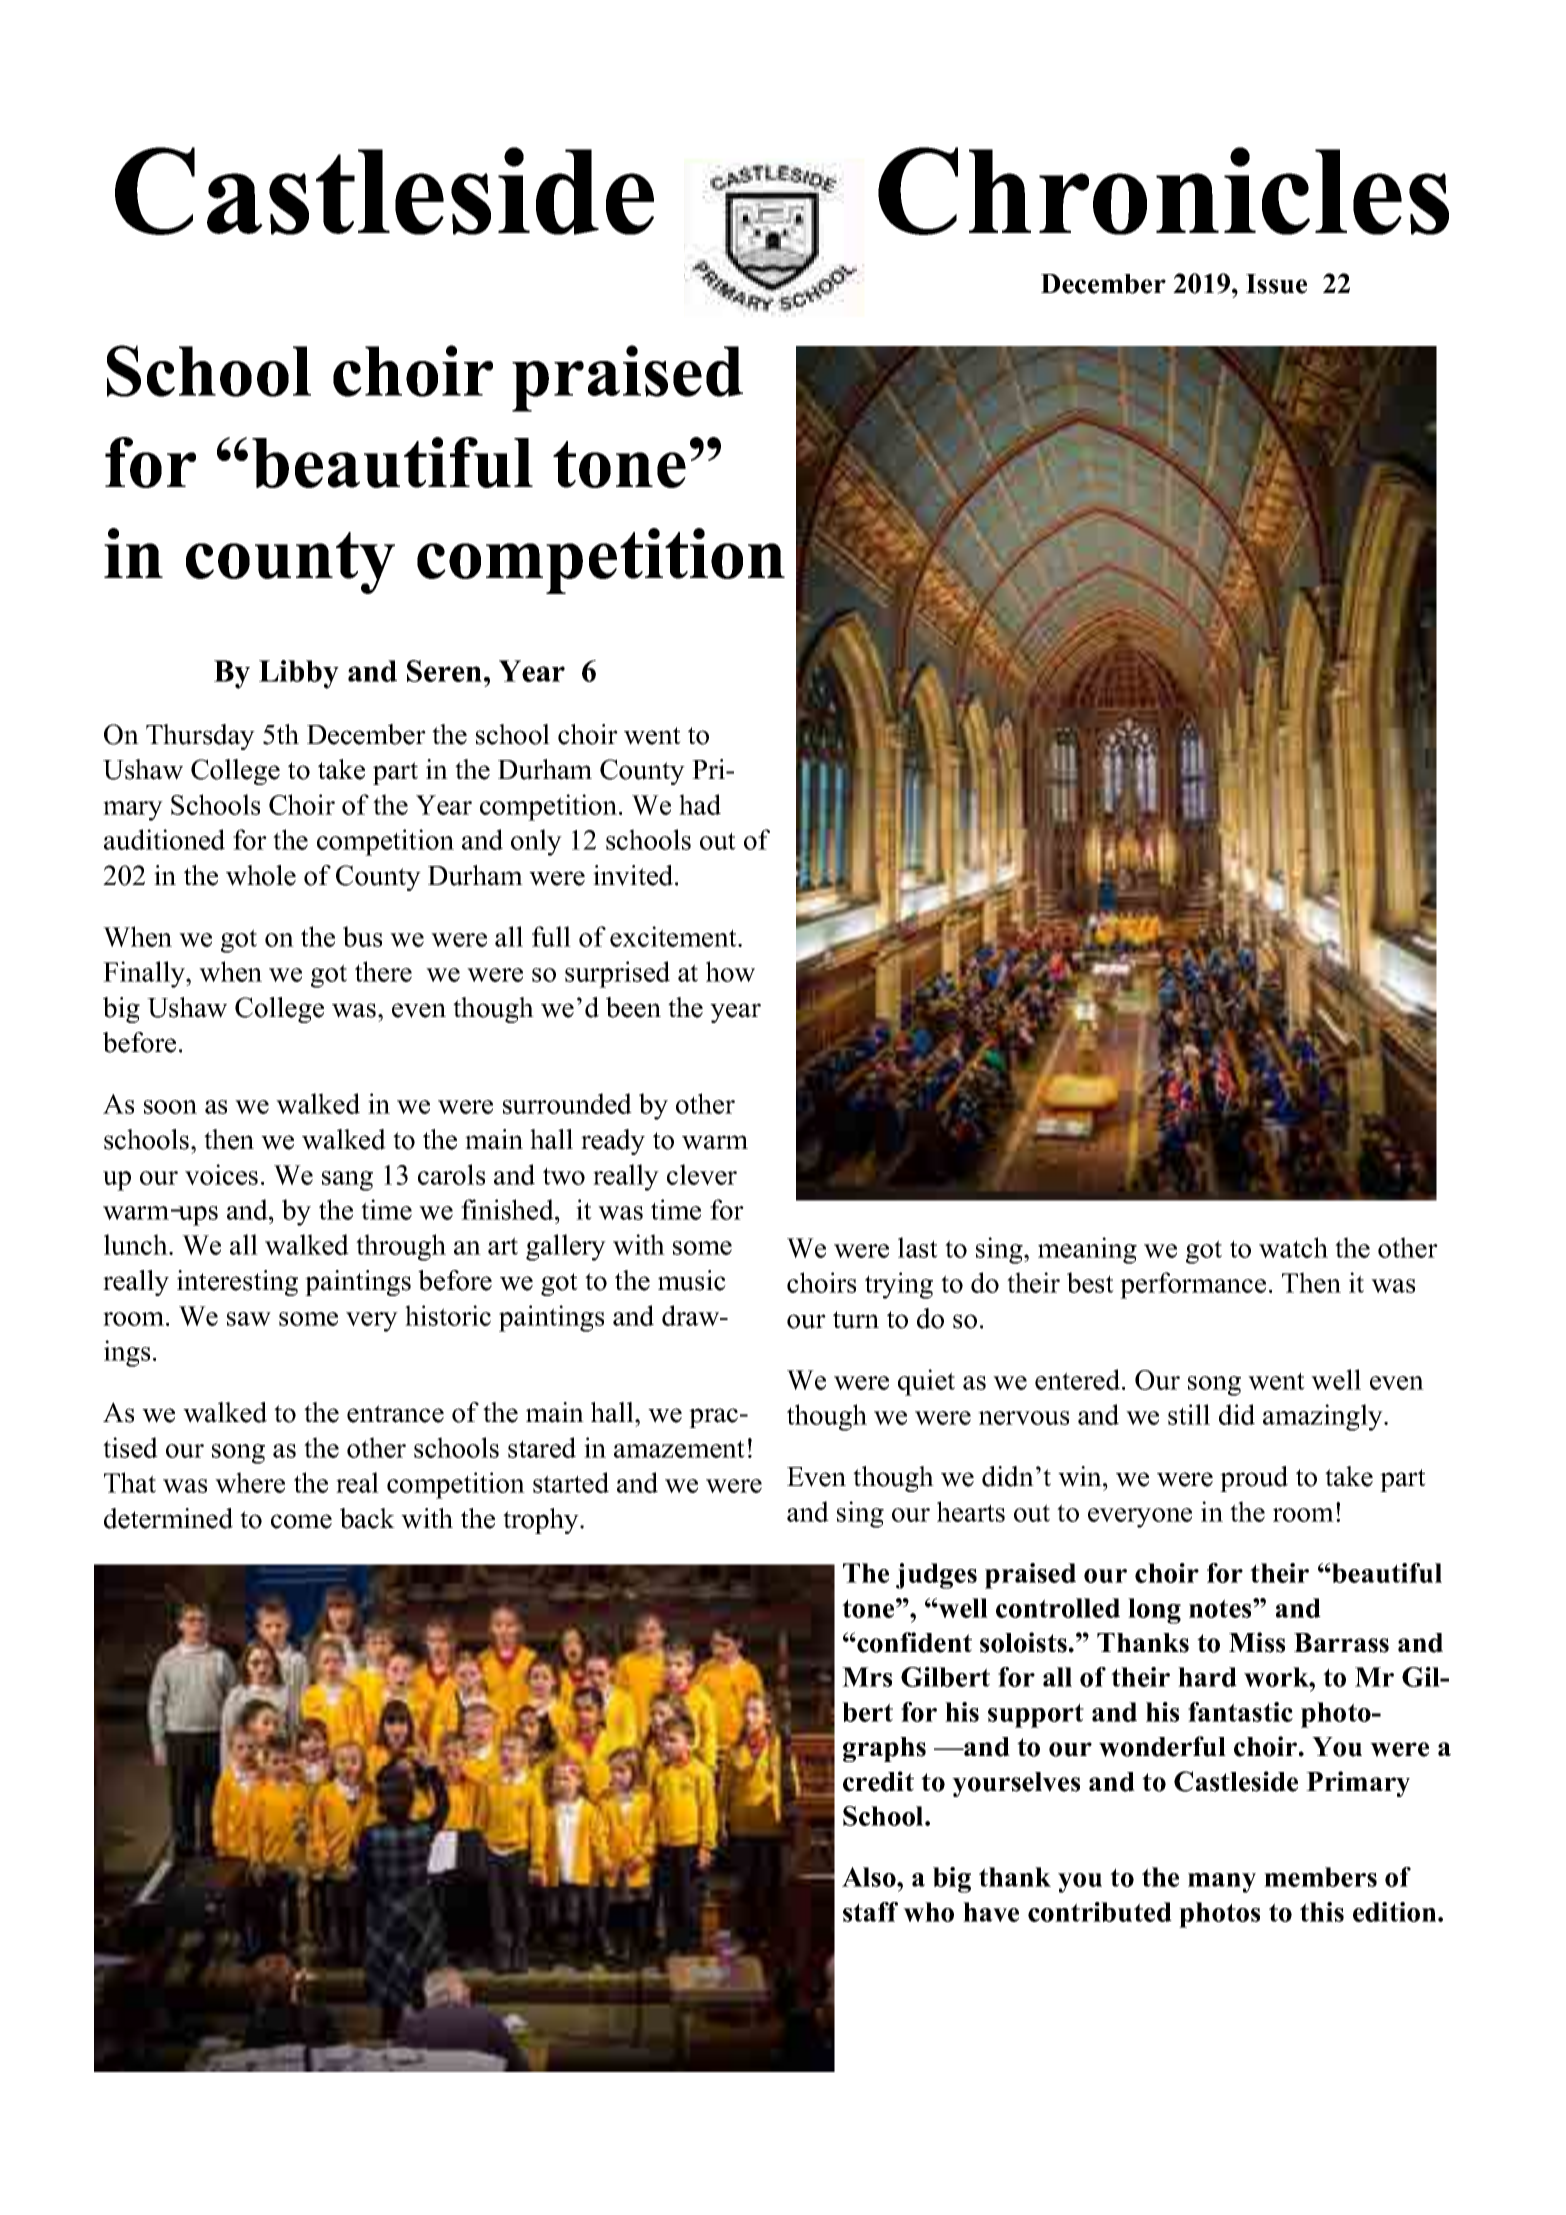 This image has height=2215, width=1566. What do you see at coordinates (299, 674) in the image?
I see `Libby` at bounding box center [299, 674].
